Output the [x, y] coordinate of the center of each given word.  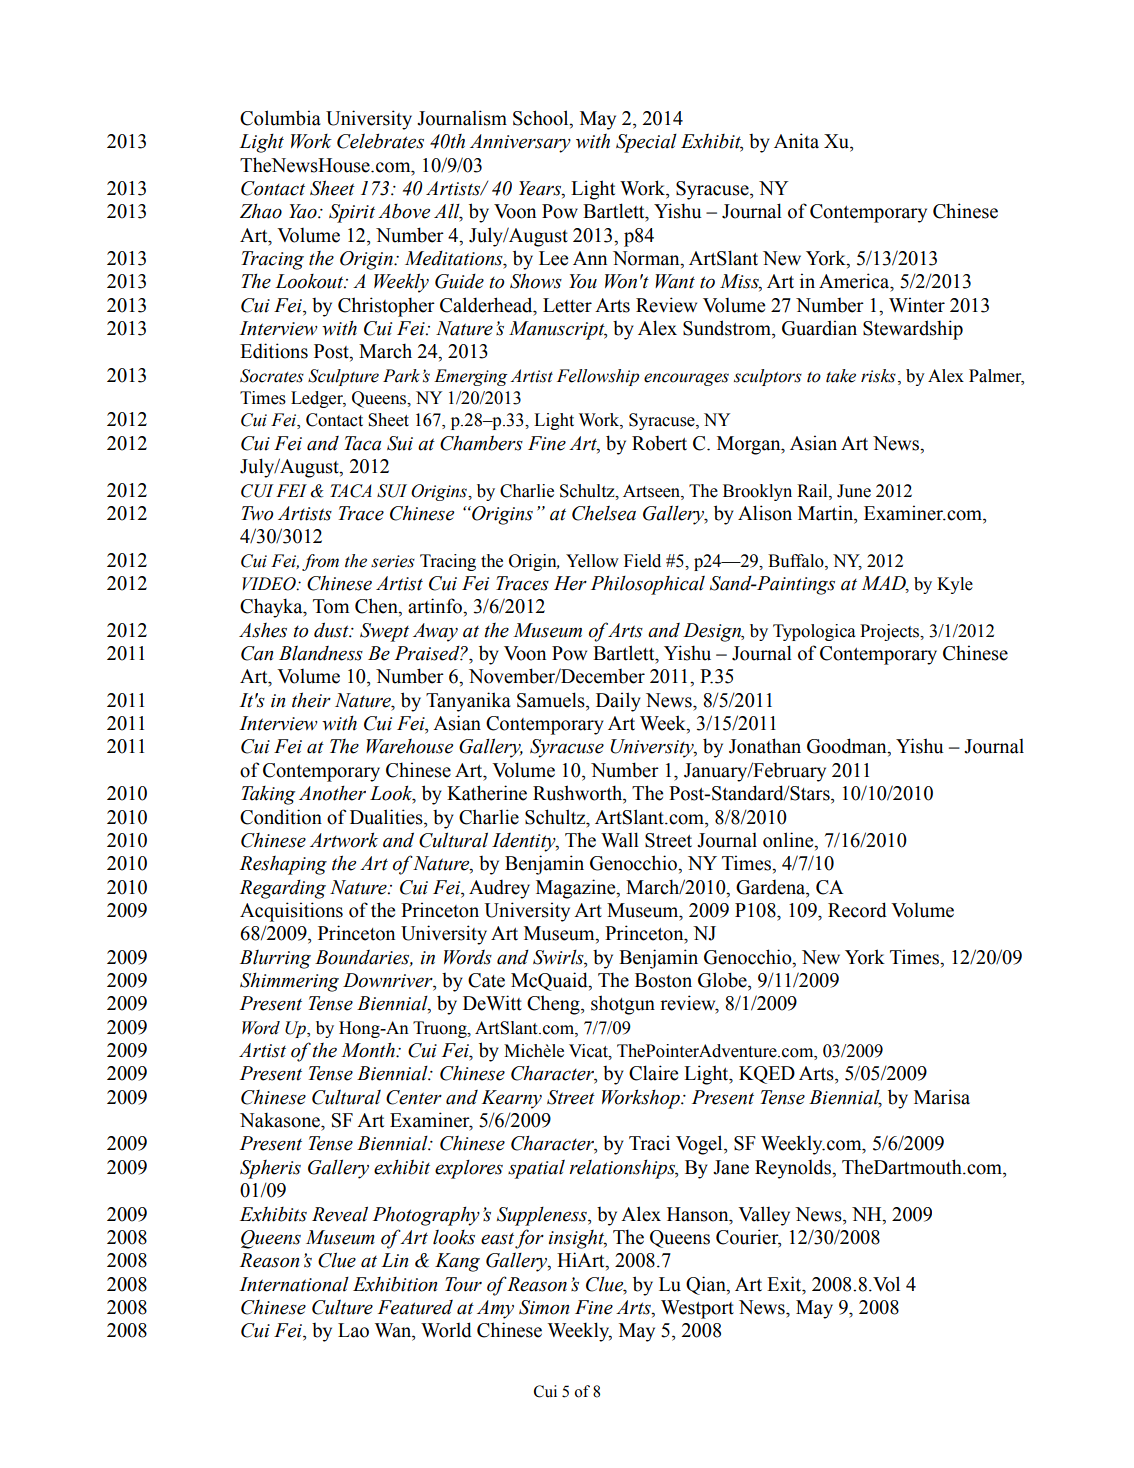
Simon [544, 1307]
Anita [796, 141]
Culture [342, 1307]
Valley [764, 1216]
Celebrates [380, 141]
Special [646, 143]
